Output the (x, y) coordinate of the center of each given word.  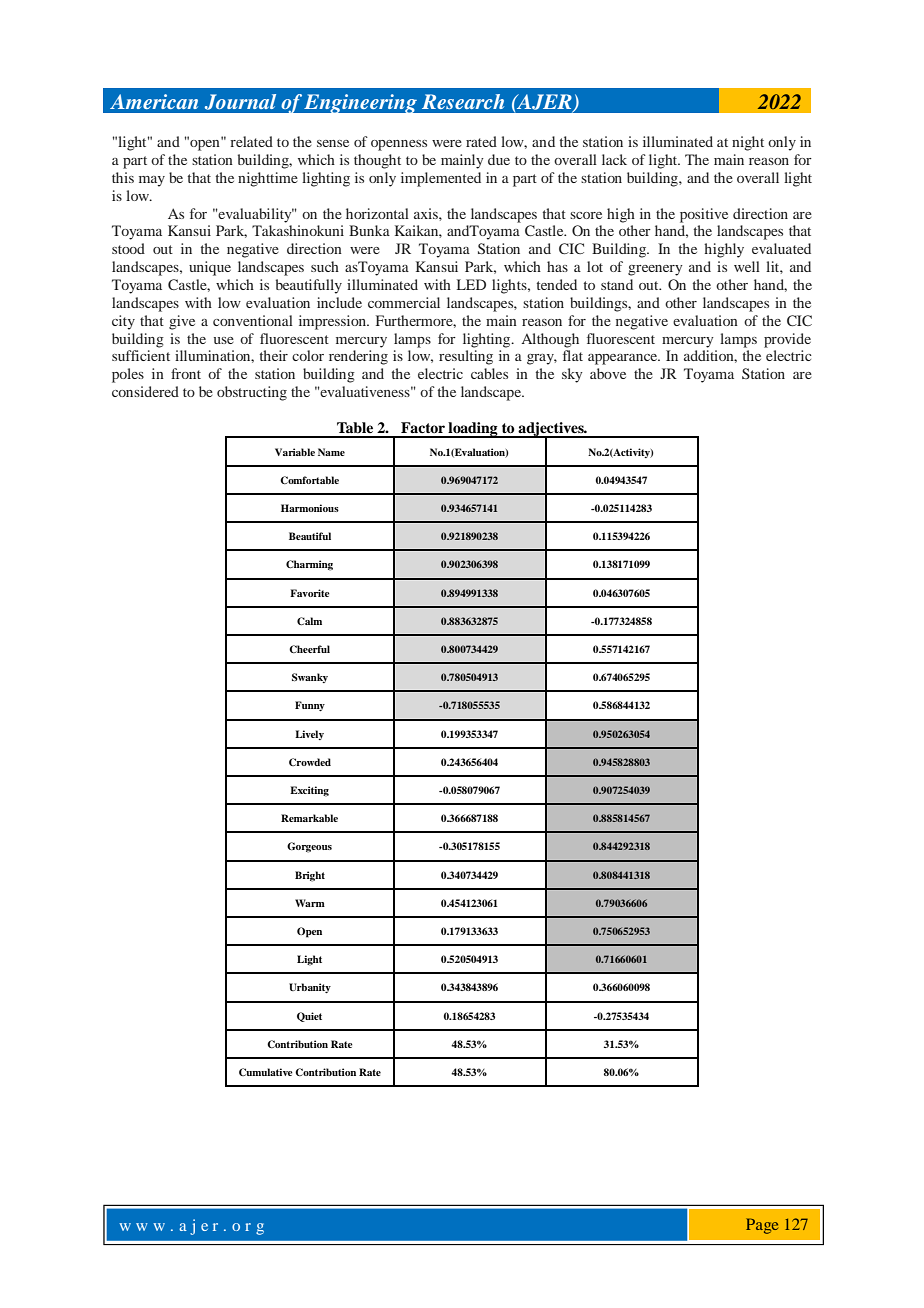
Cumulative (266, 1072)
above (608, 373)
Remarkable (309, 818)
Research (463, 101)
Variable (295, 452)
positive (704, 215)
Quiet (309, 1017)
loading (473, 430)
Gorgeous (309, 847)
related (251, 141)
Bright (310, 876)
